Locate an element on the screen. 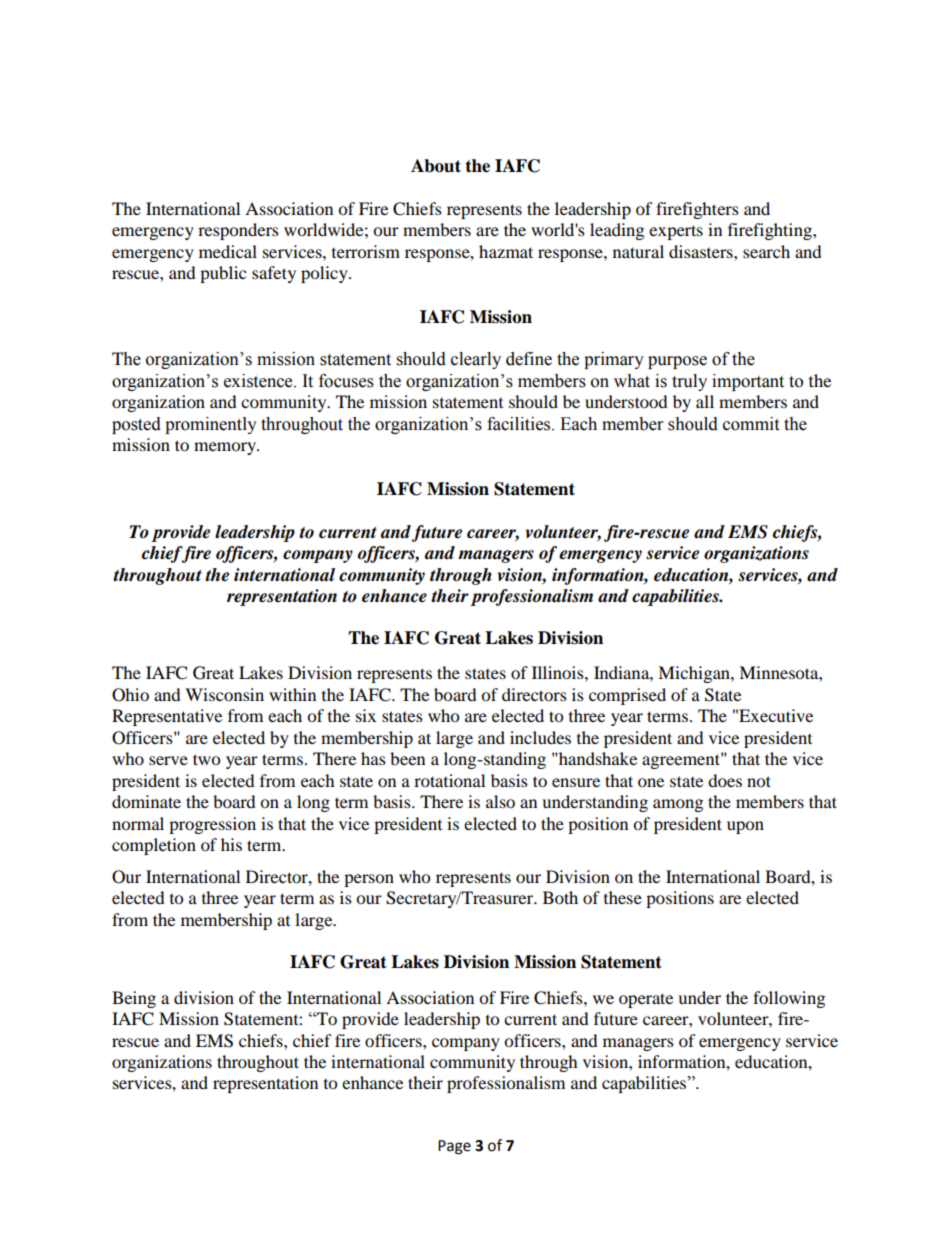 This screenshot has width=952, height=1233. six is located at coordinates (366, 715).
